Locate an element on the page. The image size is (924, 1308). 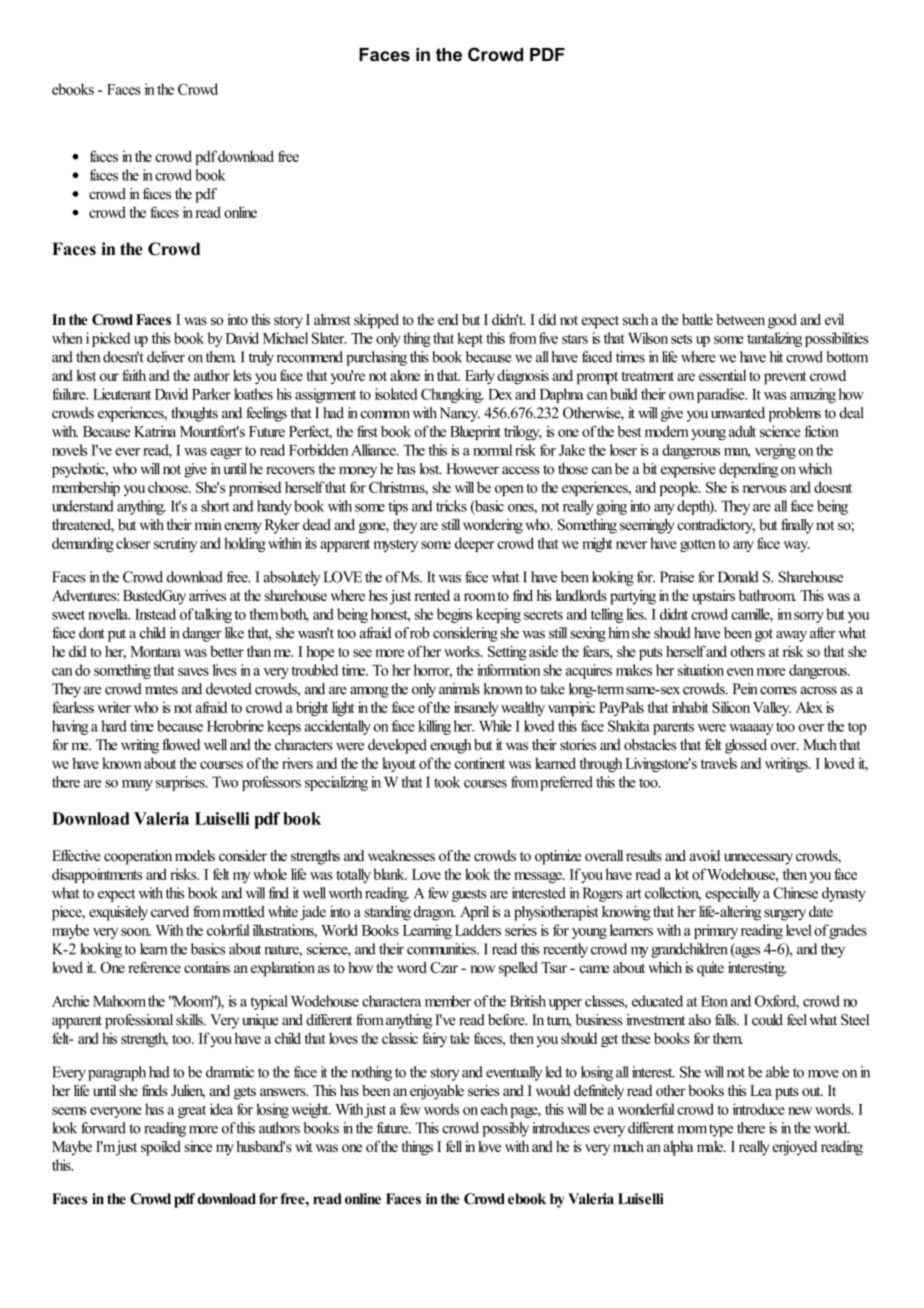
possibly is located at coordinates (505, 1129).
